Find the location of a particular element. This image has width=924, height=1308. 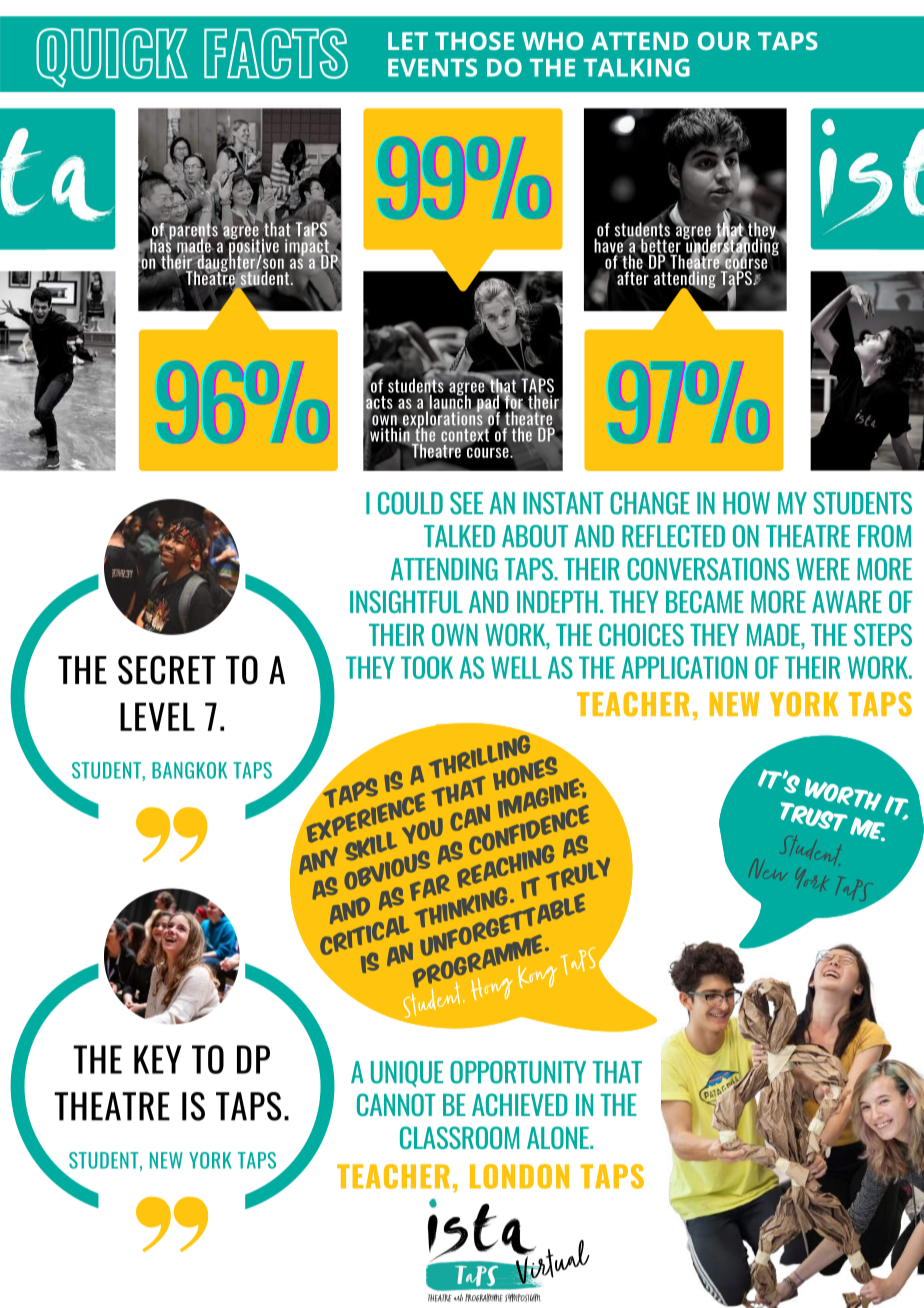

CLASSROOM is located at coordinates (460, 1137).
